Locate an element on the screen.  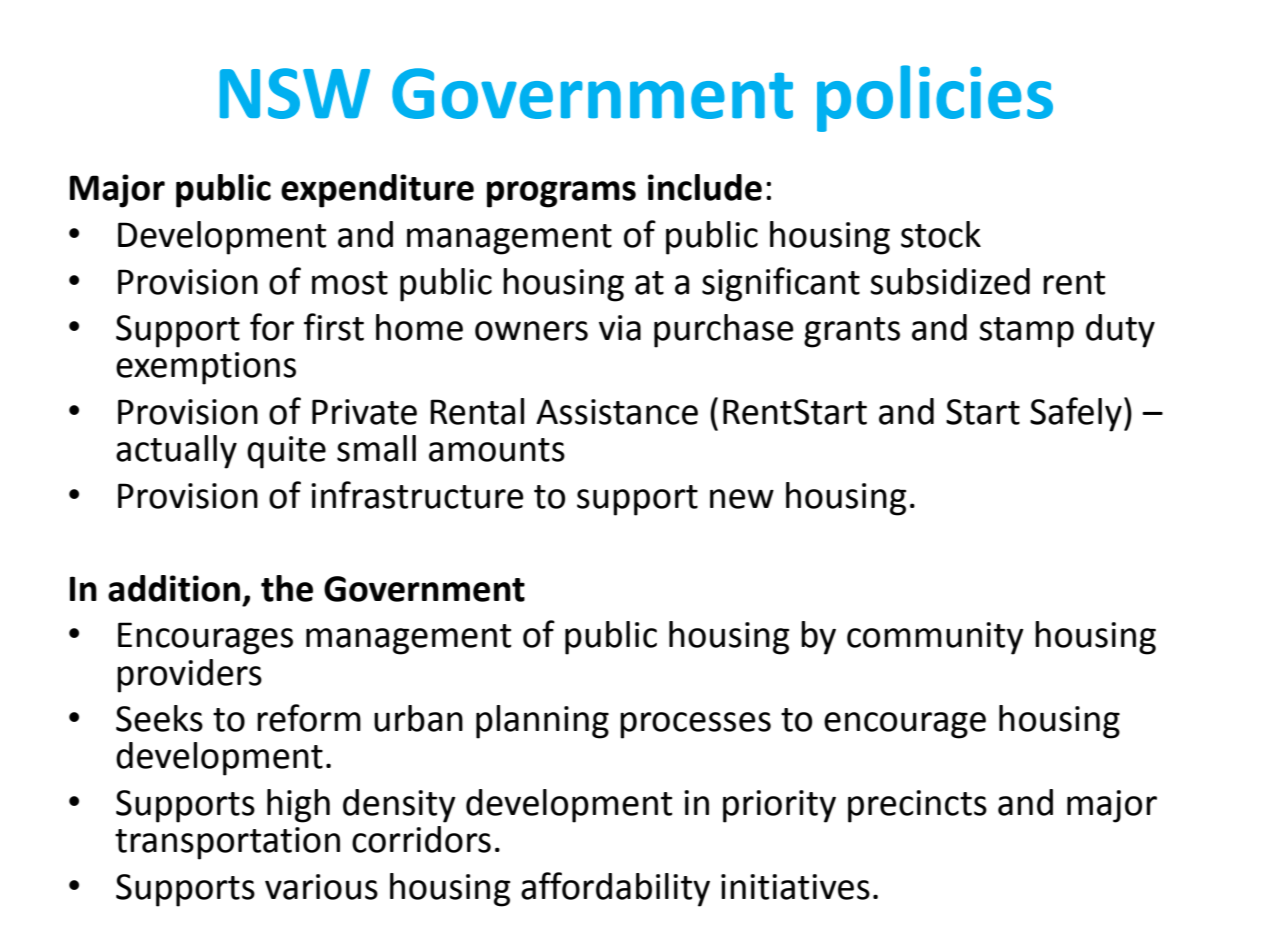
Safely is located at coordinates (1076, 414).
